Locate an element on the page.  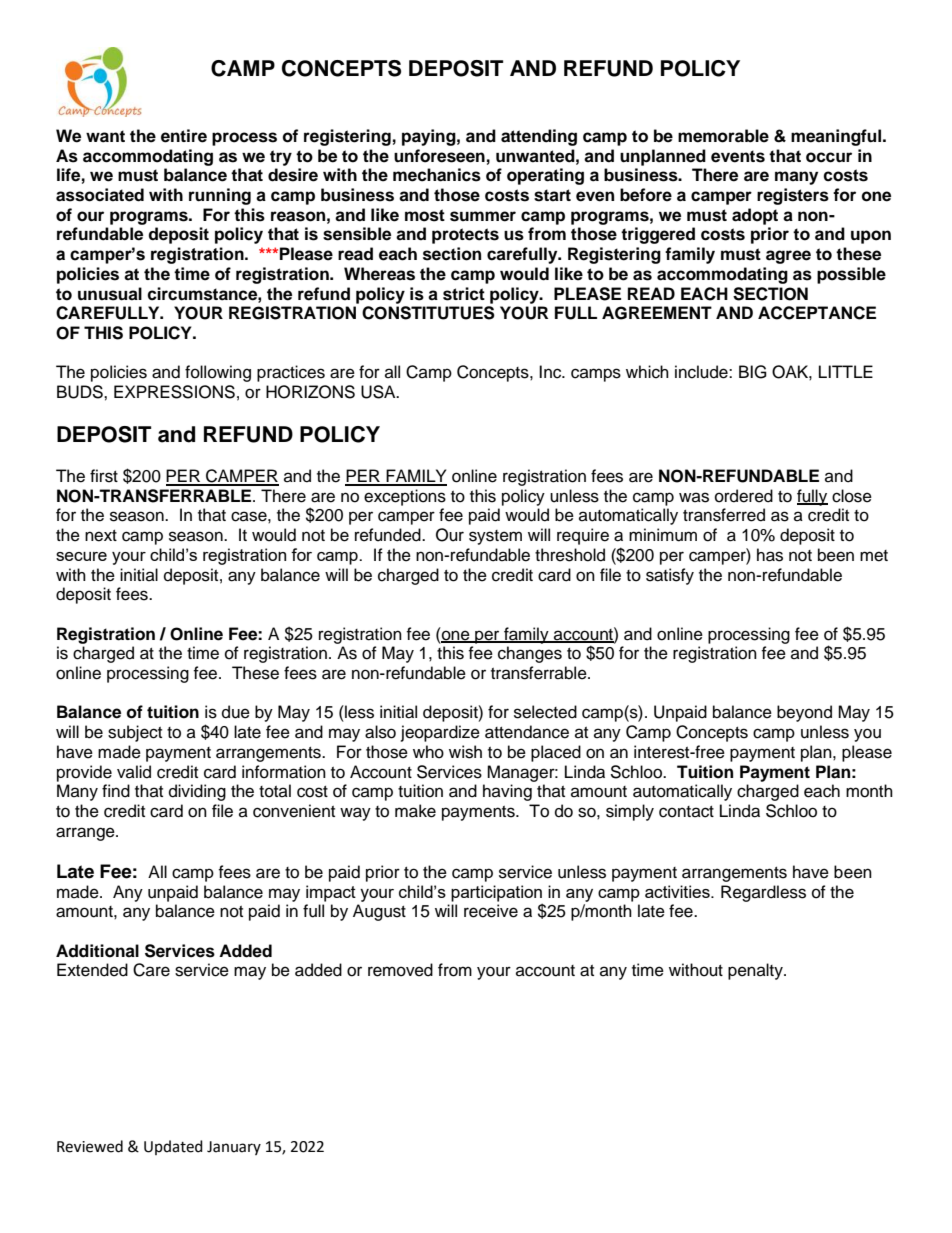
registers is located at coordinates (793, 196).
